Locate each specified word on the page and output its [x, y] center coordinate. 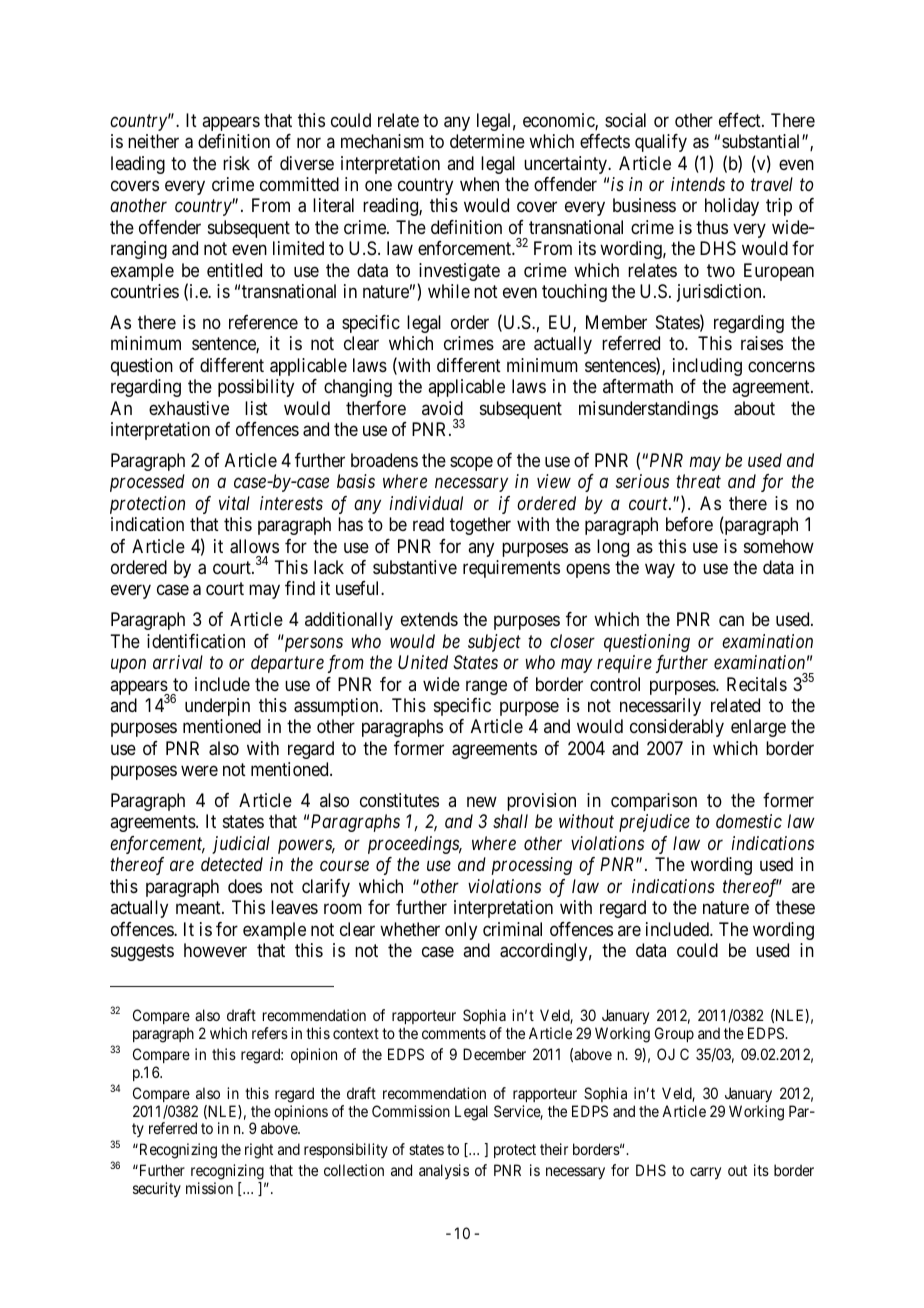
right [259, 1151]
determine [487, 141]
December [494, 1054]
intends [698, 184]
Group [674, 1034]
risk [236, 163]
